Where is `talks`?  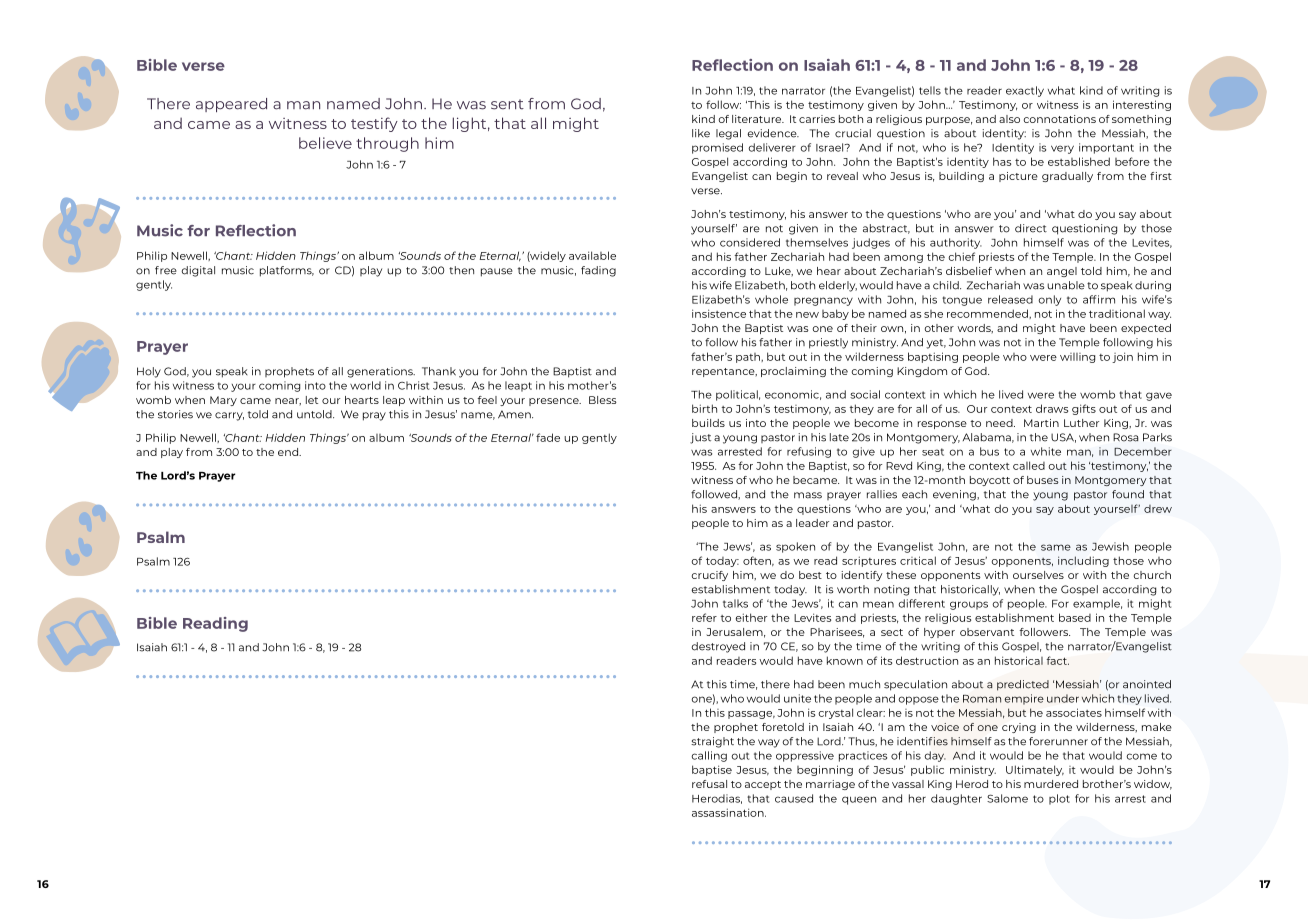 talks is located at coordinates (735, 603).
